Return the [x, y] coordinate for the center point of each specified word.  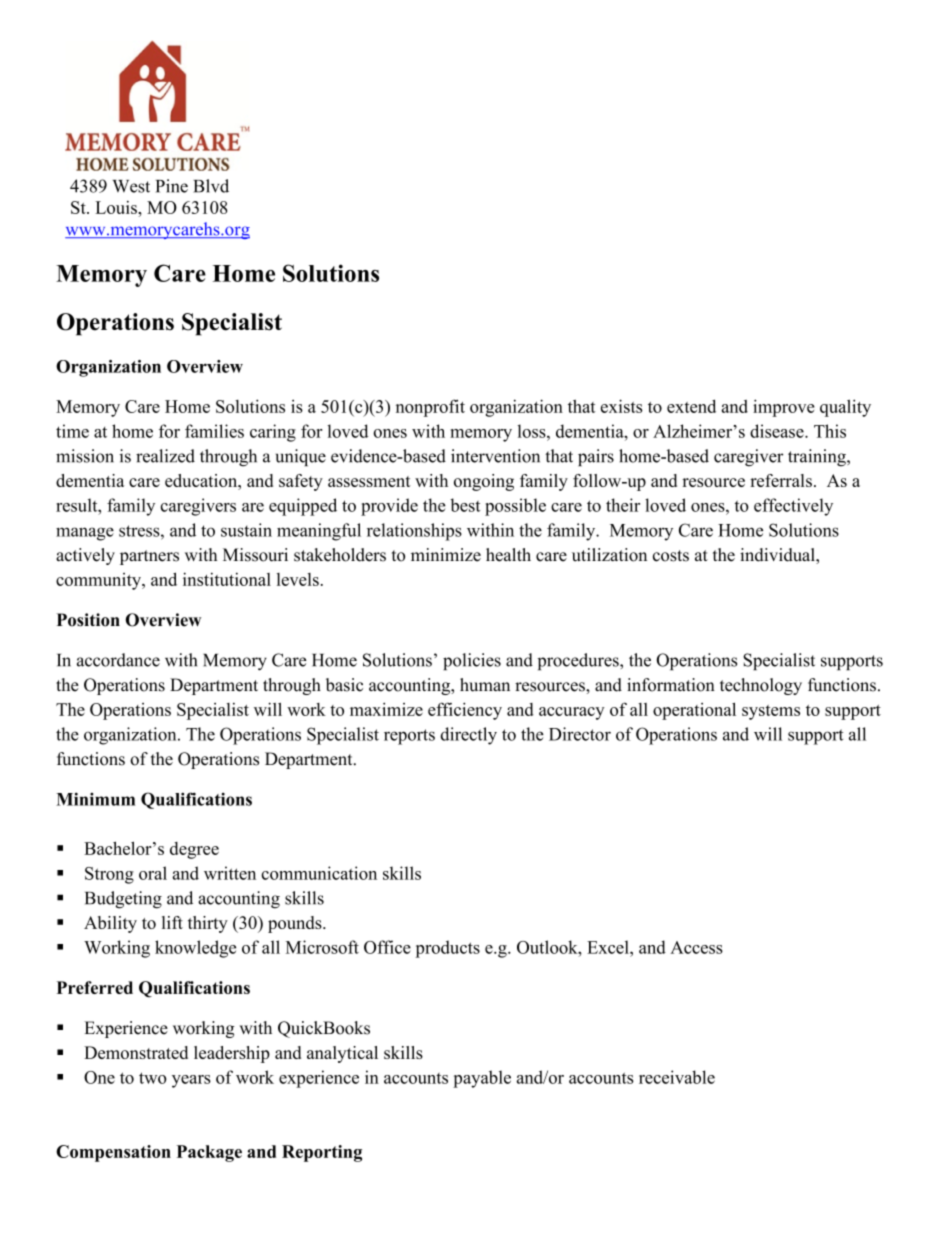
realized [165, 456]
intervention [495, 456]
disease [778, 431]
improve [784, 408]
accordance [118, 660]
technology [761, 686]
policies [472, 661]
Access [696, 947]
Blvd [211, 186]
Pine [172, 186]
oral [153, 873]
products [448, 949]
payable [482, 1079]
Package [209, 1153]
